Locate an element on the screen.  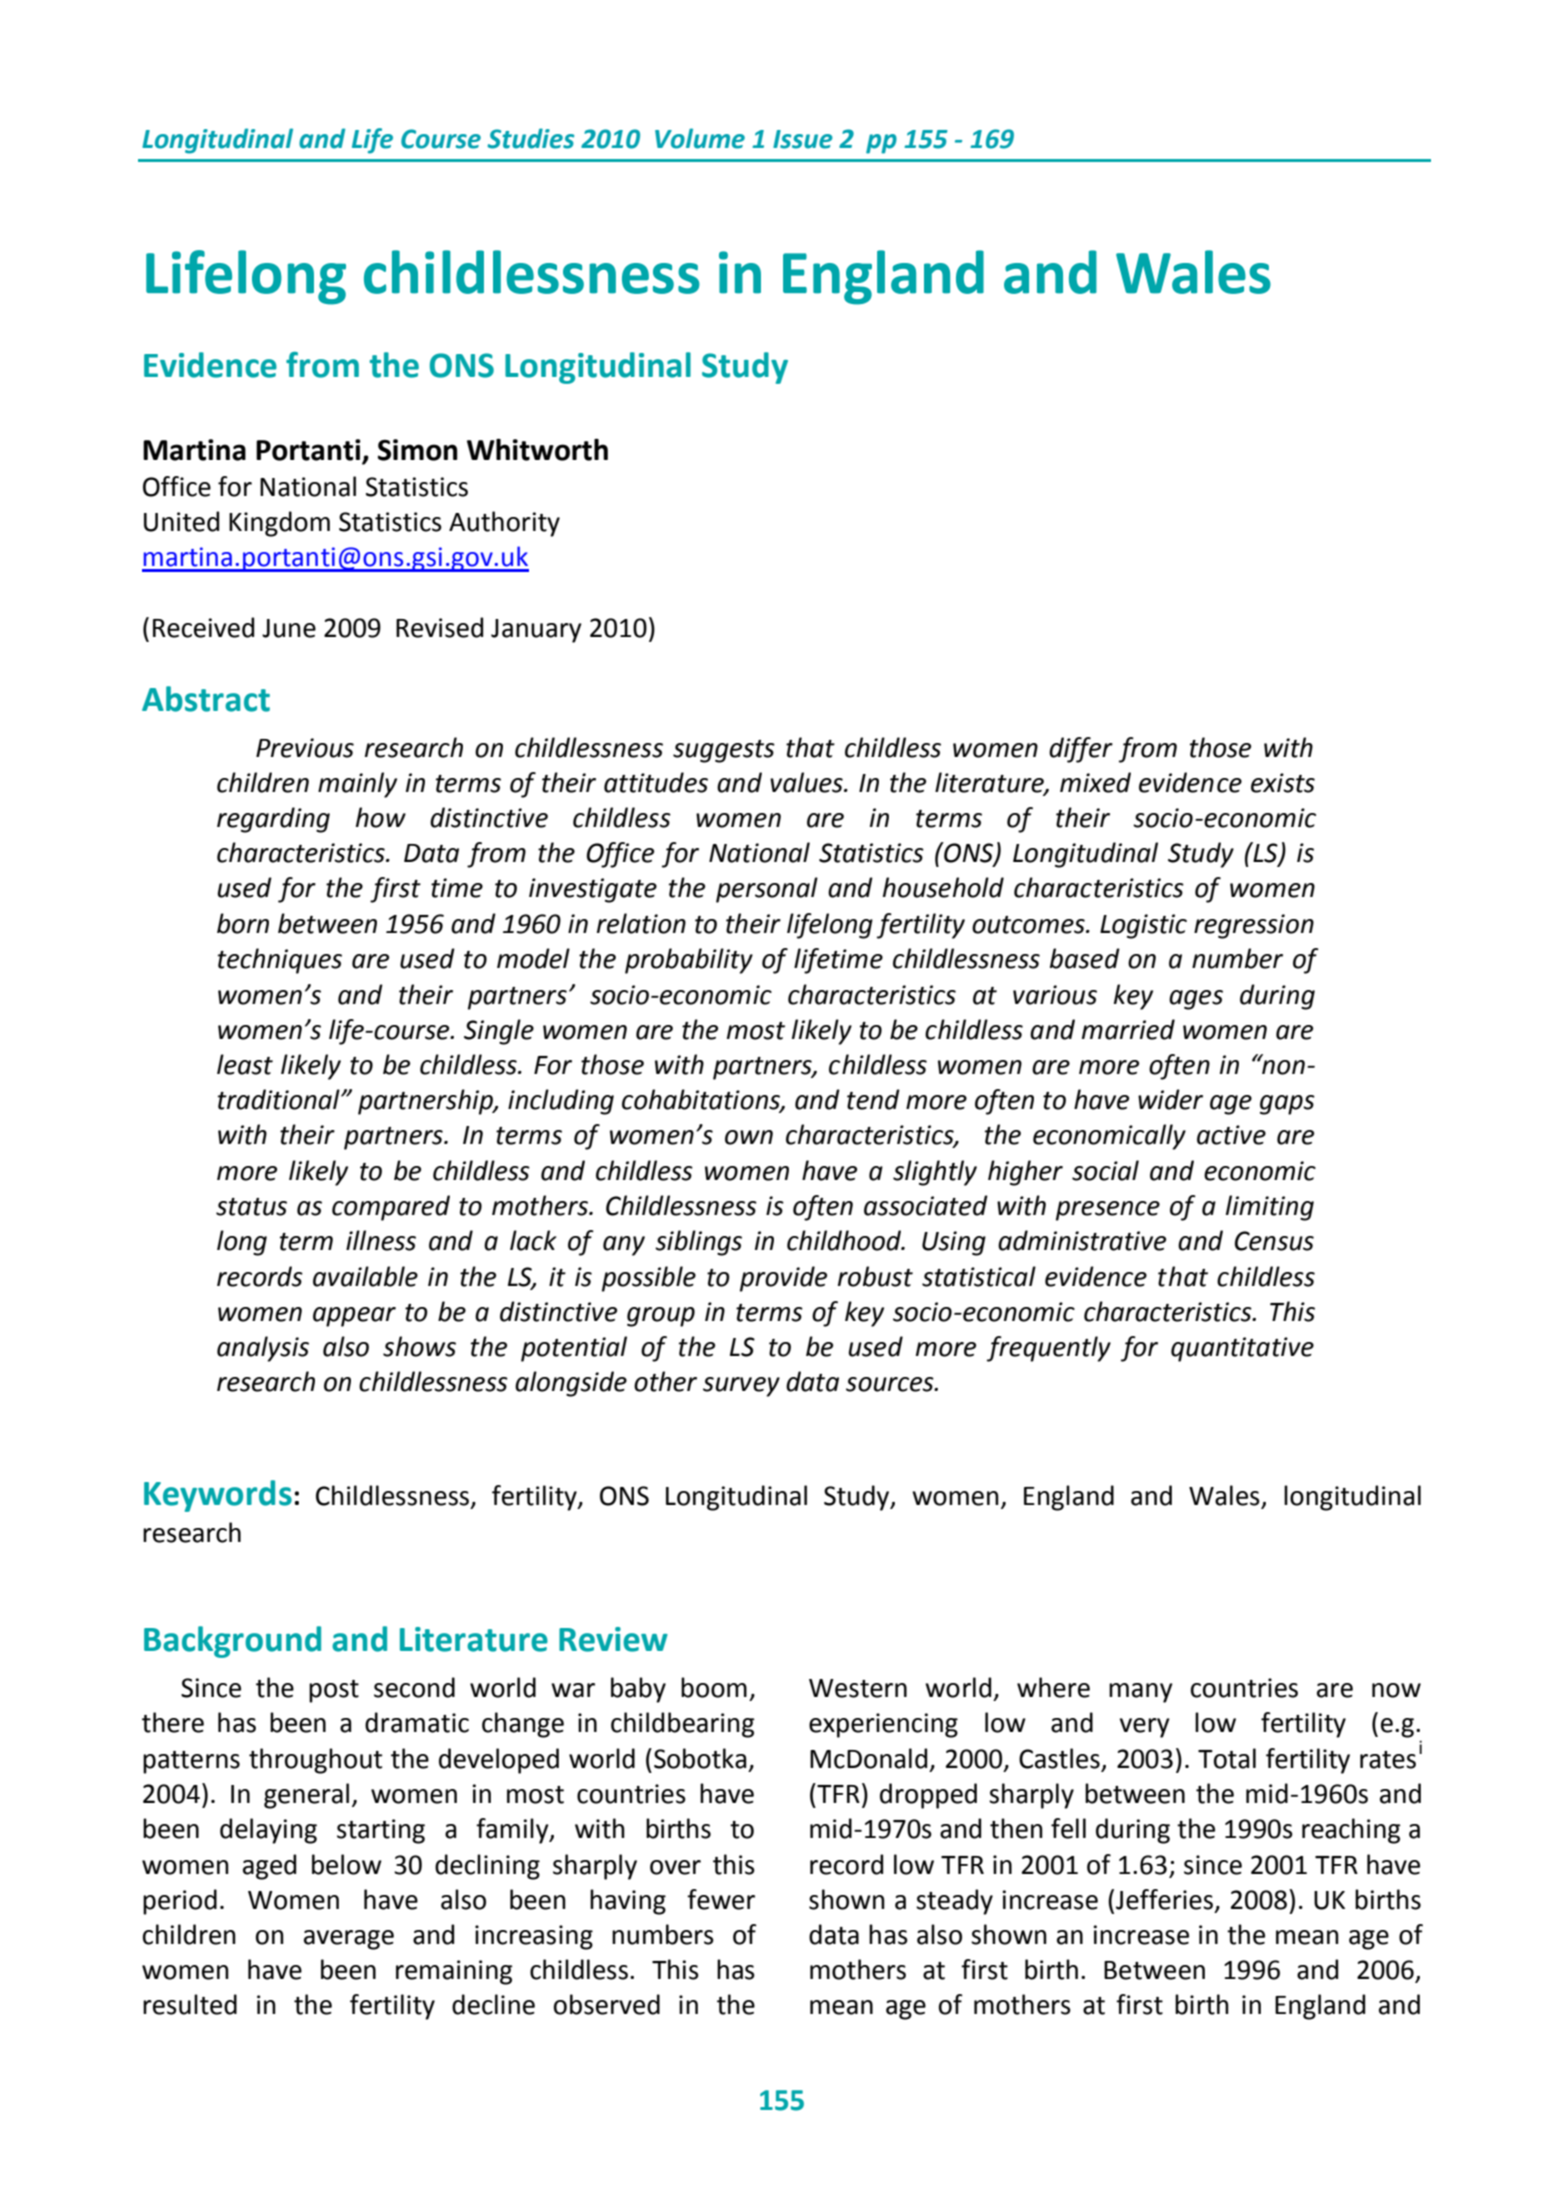
analysis is located at coordinates (263, 1349).
